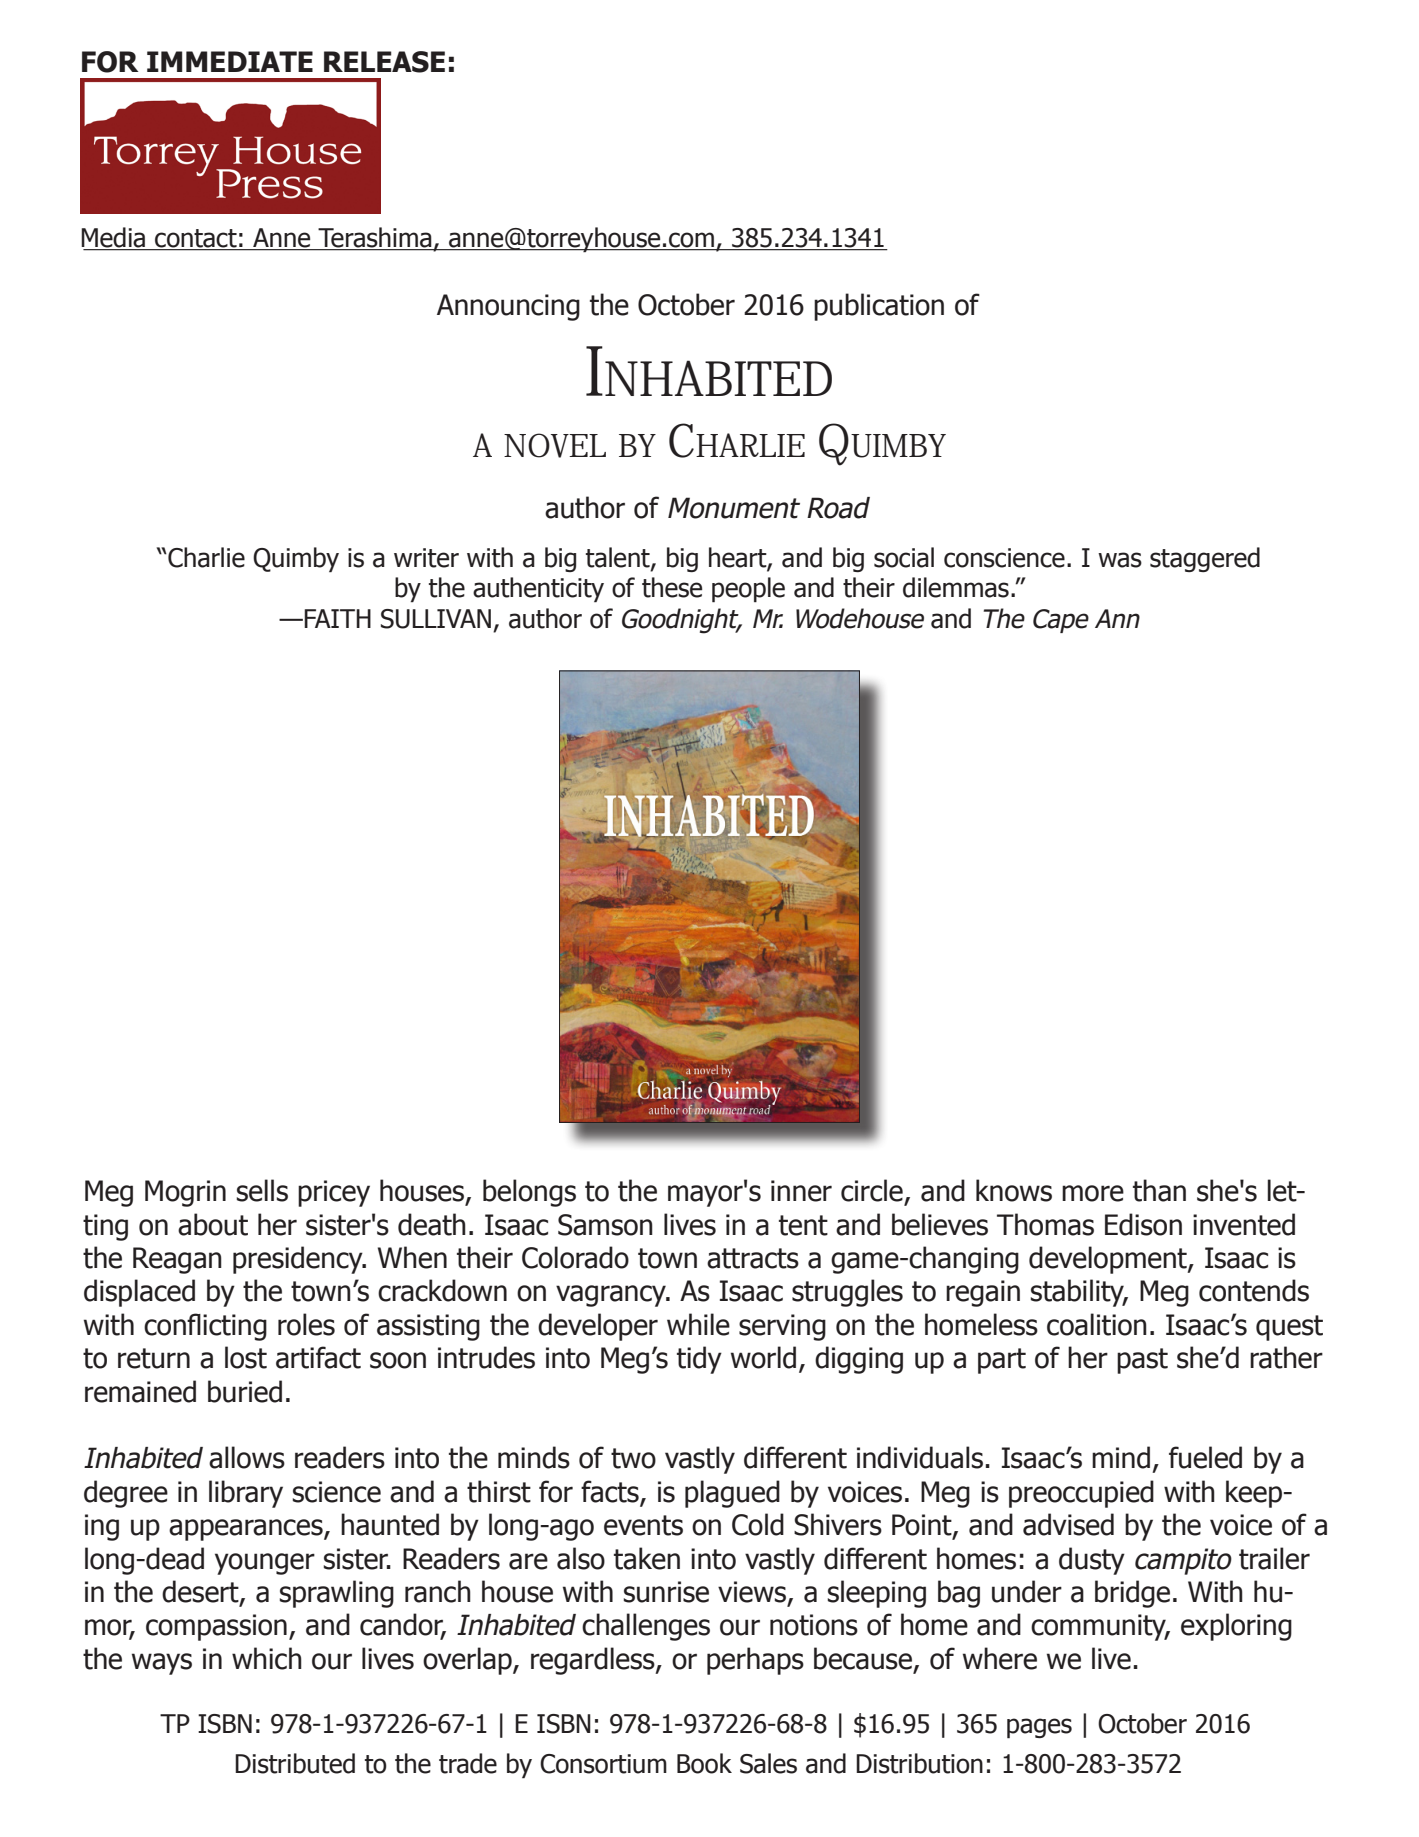 Image resolution: width=1419 pixels, height=1837 pixels. I want to click on Book, so click(704, 1763).
